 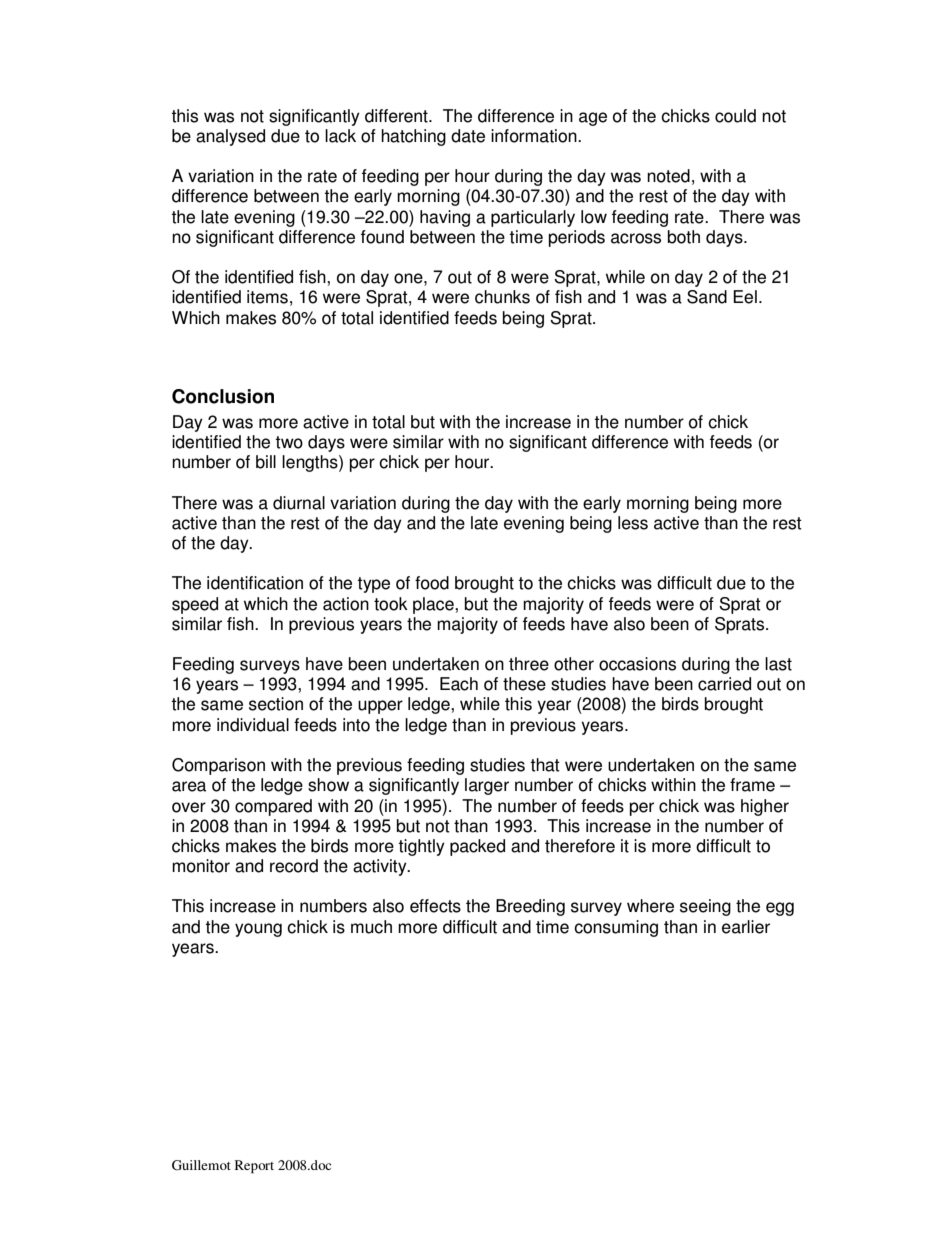 What do you see at coordinates (371, 927) in the document?
I see `much` at bounding box center [371, 927].
